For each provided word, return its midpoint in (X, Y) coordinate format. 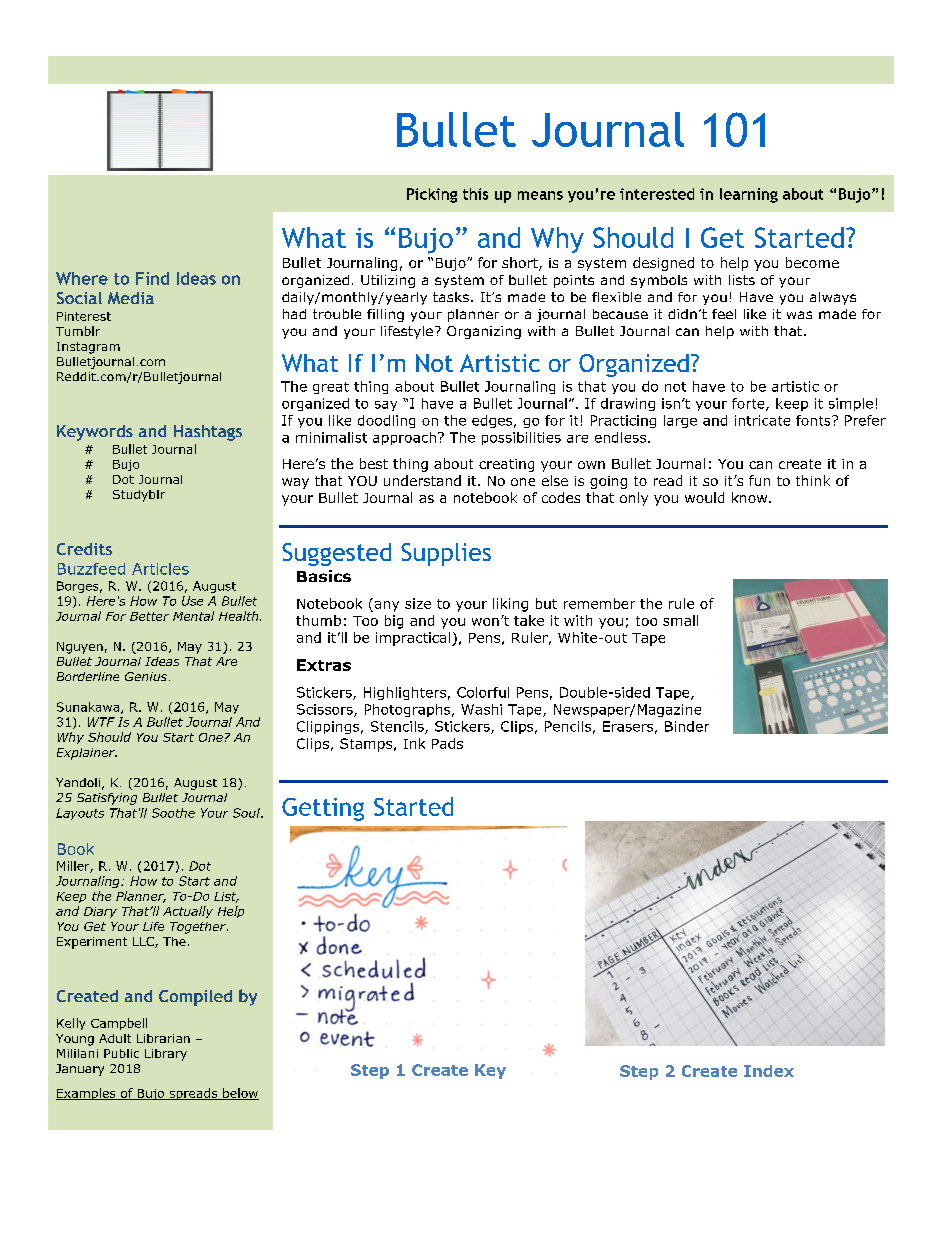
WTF (101, 722)
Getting (323, 809)
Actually (188, 912)
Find (152, 278)
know (751, 497)
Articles (160, 569)
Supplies (446, 554)
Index (769, 1071)
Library (166, 1055)
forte (749, 404)
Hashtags (208, 433)
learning (749, 195)
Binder (687, 726)
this (475, 194)
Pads (447, 743)
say (386, 406)
